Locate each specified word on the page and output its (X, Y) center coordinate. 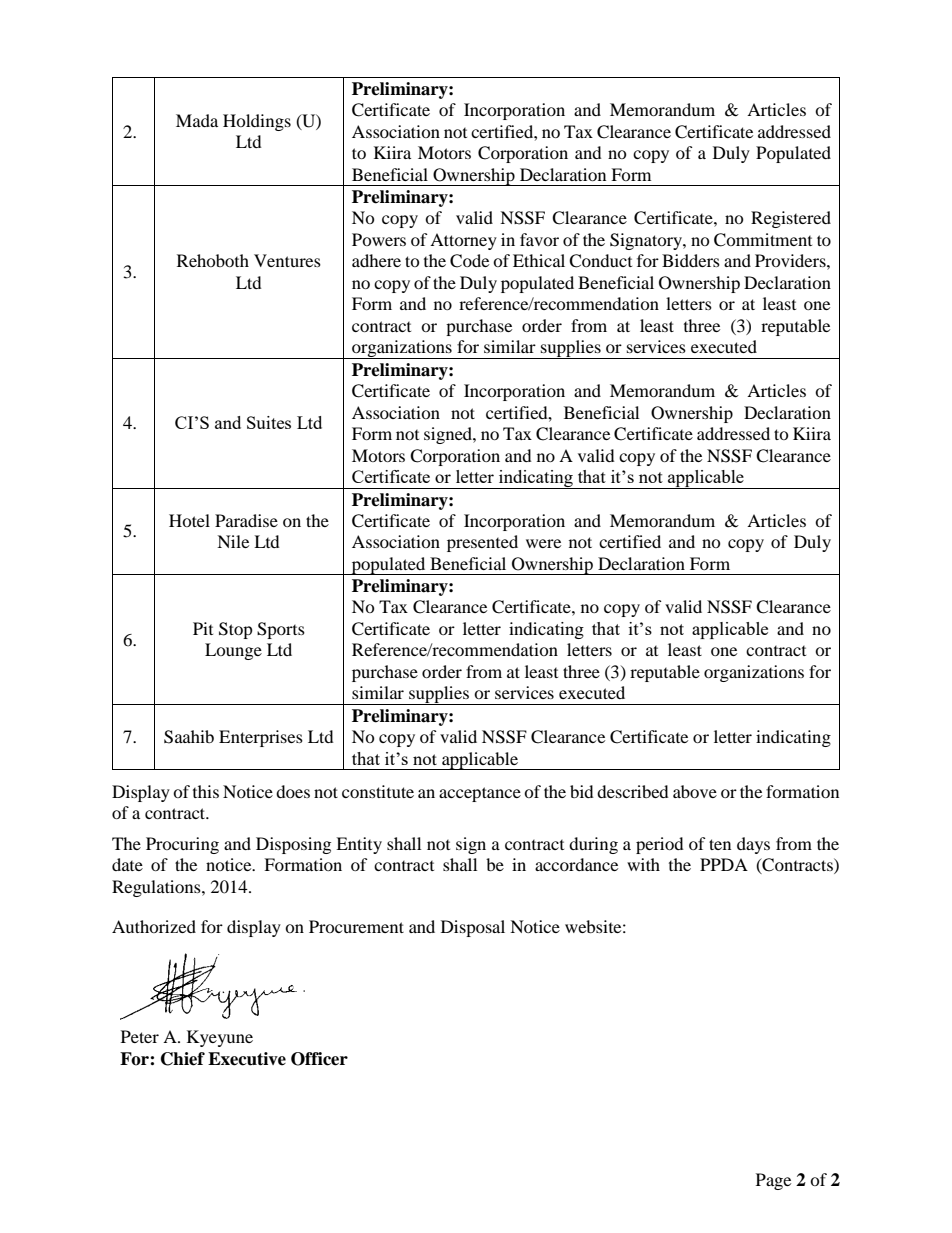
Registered (791, 219)
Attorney (463, 241)
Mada (197, 120)
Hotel (189, 520)
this (206, 791)
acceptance (480, 794)
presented (482, 543)
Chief (183, 1059)
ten (720, 844)
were (543, 543)
